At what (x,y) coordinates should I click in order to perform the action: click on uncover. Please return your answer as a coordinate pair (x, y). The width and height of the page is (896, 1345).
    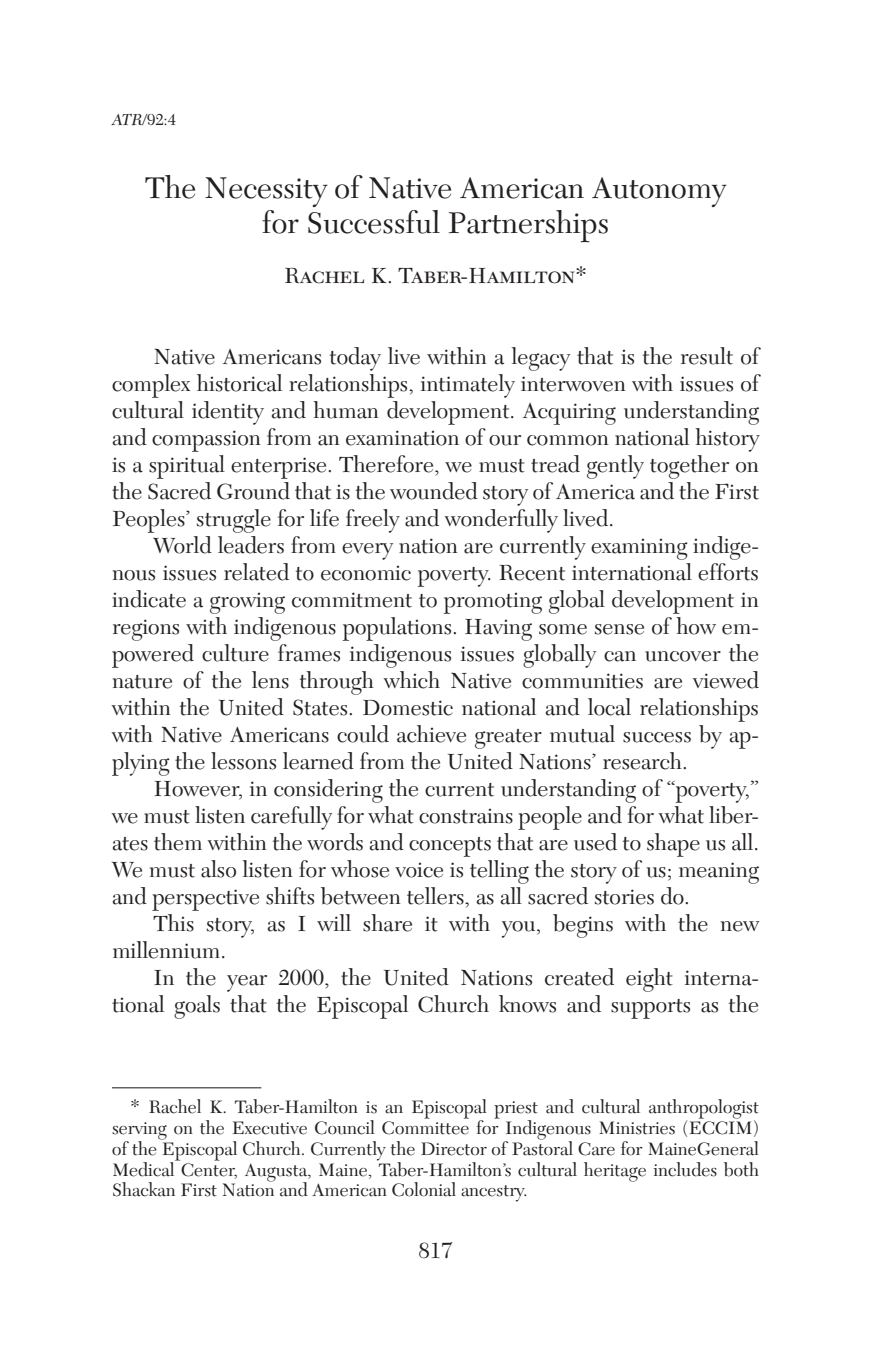
    Looking at the image, I should click on (683, 656).
